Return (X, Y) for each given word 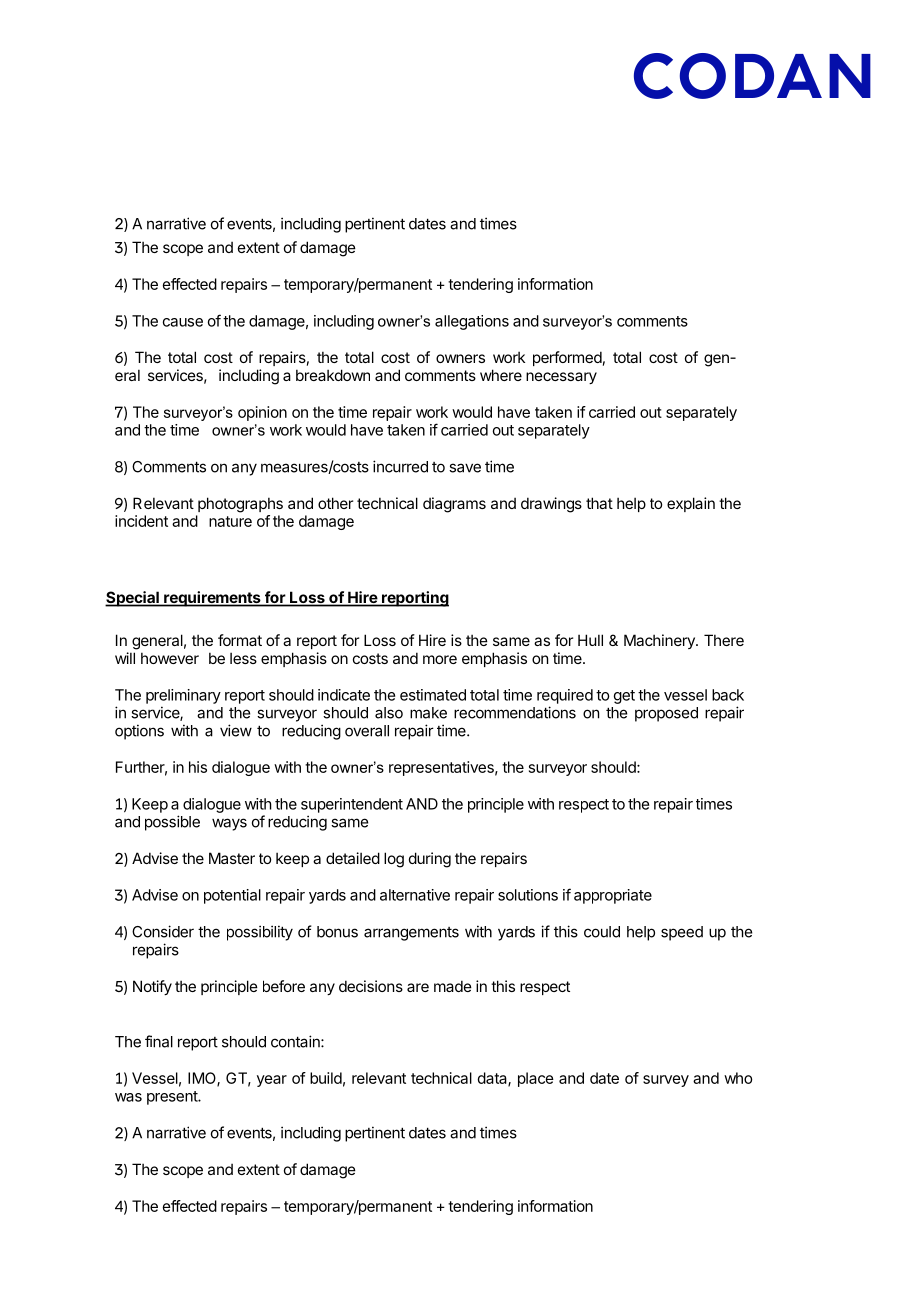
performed (567, 358)
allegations (472, 322)
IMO (203, 1079)
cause (183, 322)
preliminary (183, 696)
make (428, 713)
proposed (666, 714)
